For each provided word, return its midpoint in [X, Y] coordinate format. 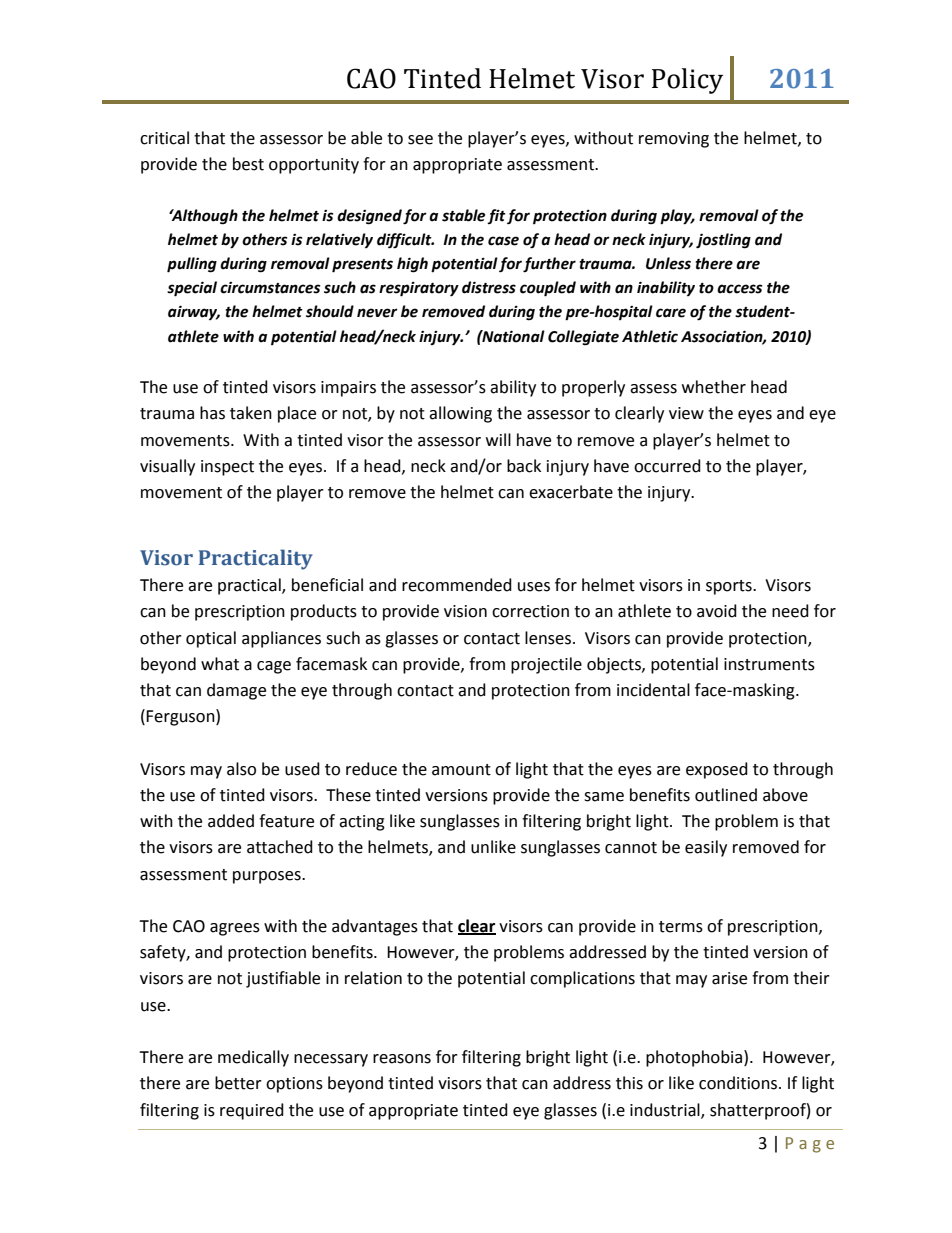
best [248, 164]
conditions [739, 1083]
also [241, 769]
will [498, 439]
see [420, 140]
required [252, 1111]
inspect [227, 468]
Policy [687, 81]
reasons [402, 1059]
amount [461, 770]
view [686, 413]
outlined [726, 795]
